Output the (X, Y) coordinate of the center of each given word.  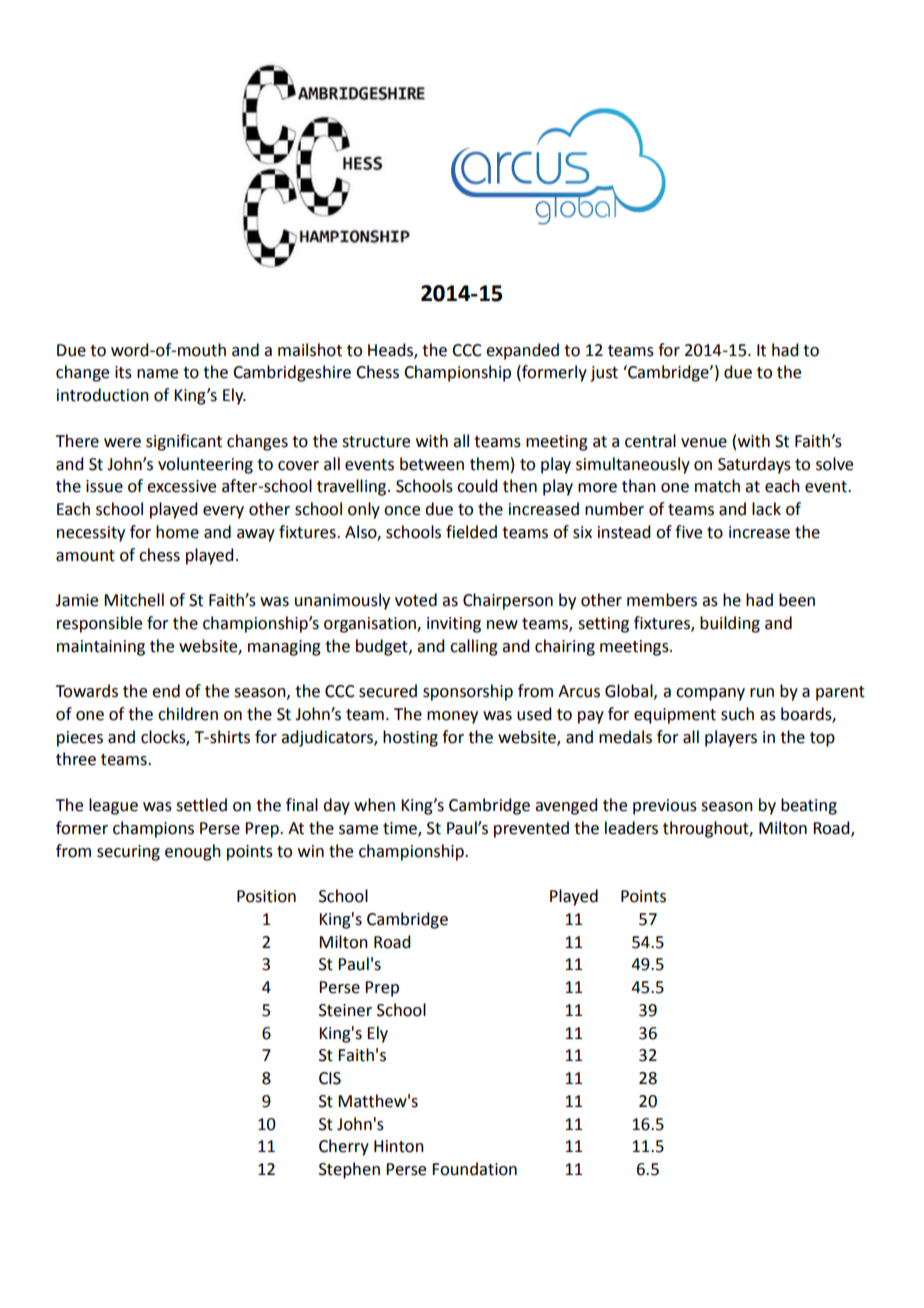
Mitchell (134, 600)
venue (704, 443)
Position (266, 896)
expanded (522, 351)
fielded (471, 532)
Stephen (349, 1170)
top (822, 739)
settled (201, 805)
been (797, 600)
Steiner (345, 1010)
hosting (410, 738)
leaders (631, 828)
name (157, 374)
